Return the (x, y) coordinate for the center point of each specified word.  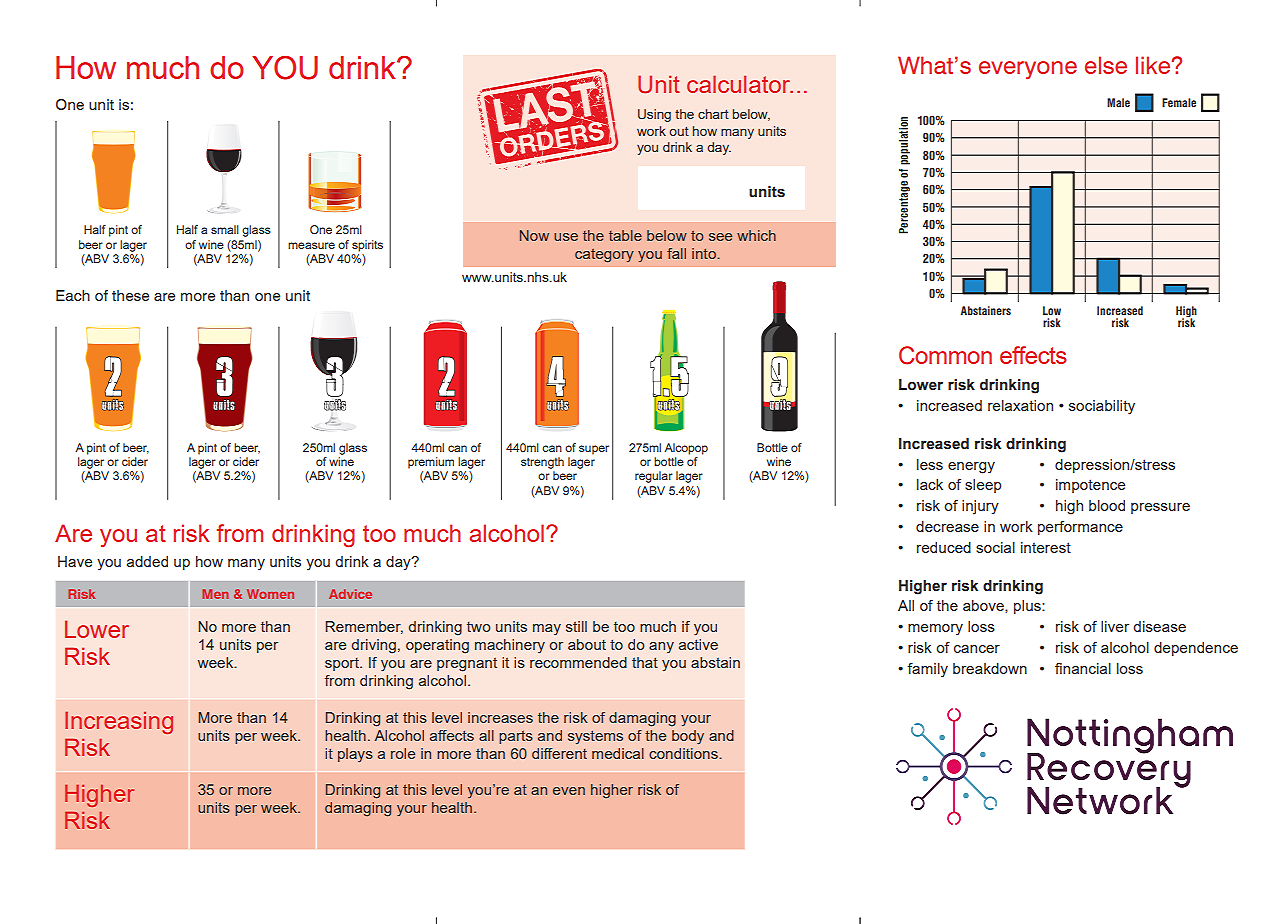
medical (618, 753)
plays (355, 755)
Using (654, 115)
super (594, 450)
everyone (1028, 70)
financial (1083, 668)
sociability (1102, 407)
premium (431, 463)
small (225, 229)
